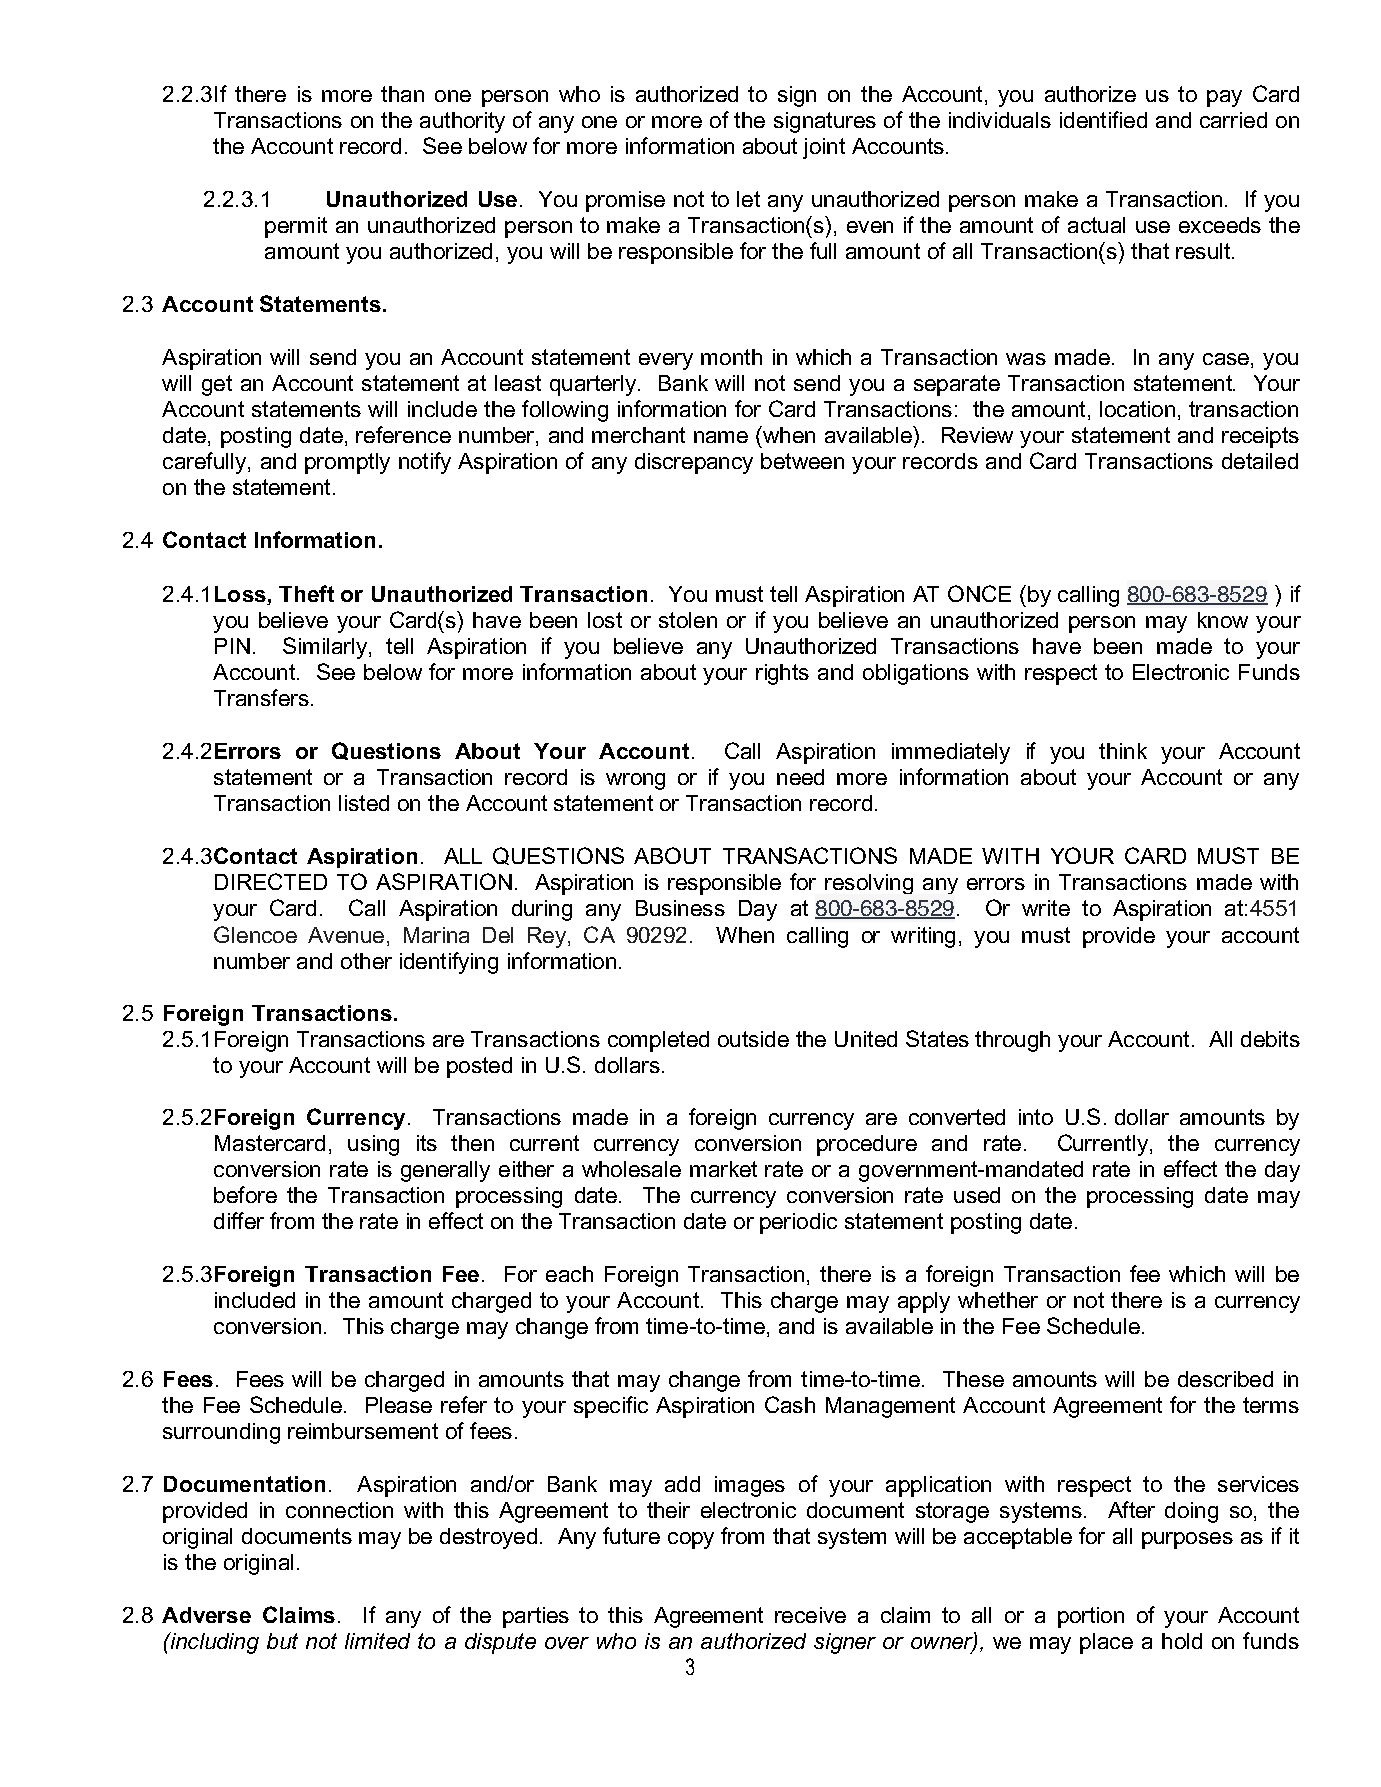 The height and width of the document is (1787, 1381). I want to click on identified, so click(1103, 119).
